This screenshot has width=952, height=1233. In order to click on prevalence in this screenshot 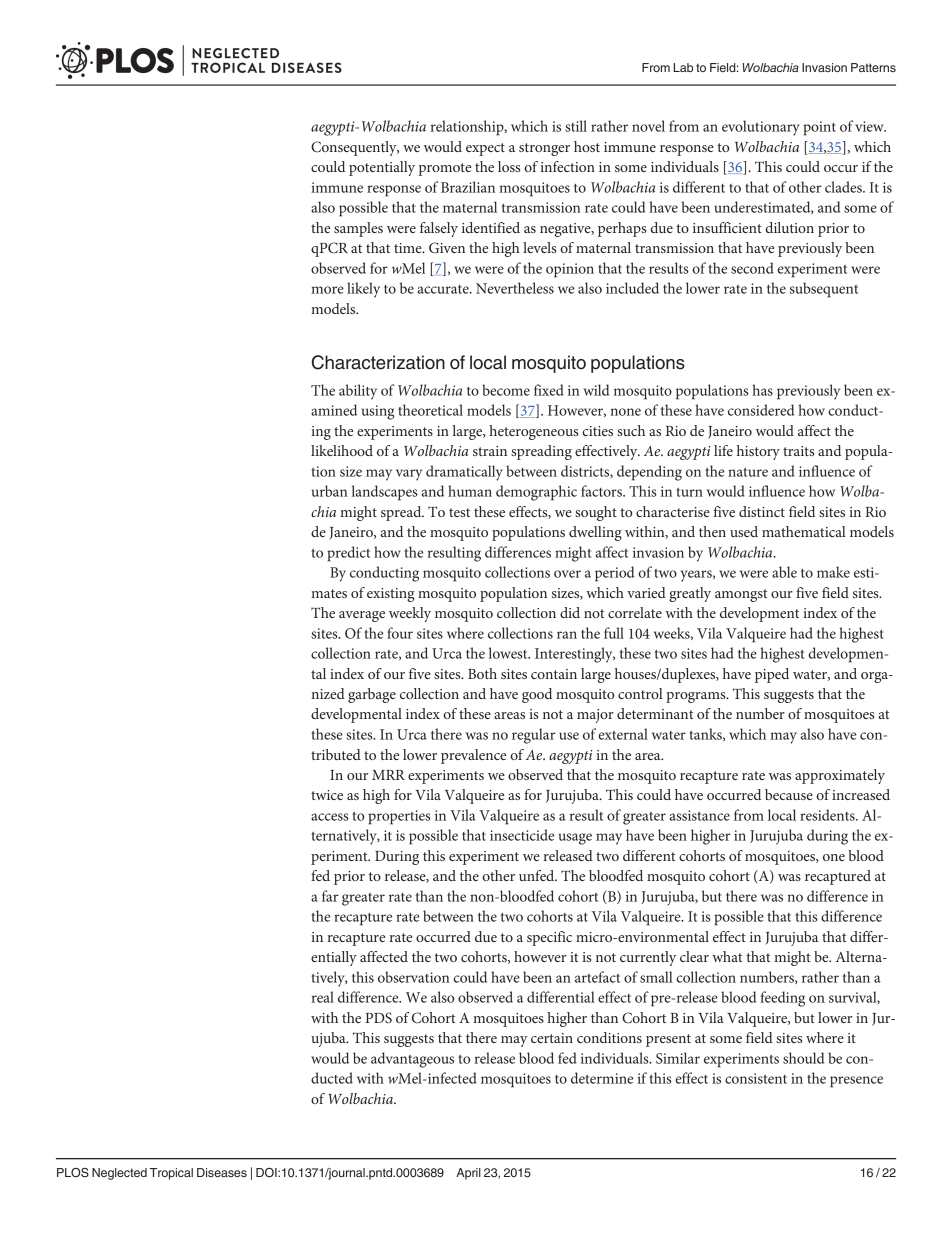, I will do `click(473, 756)`.
